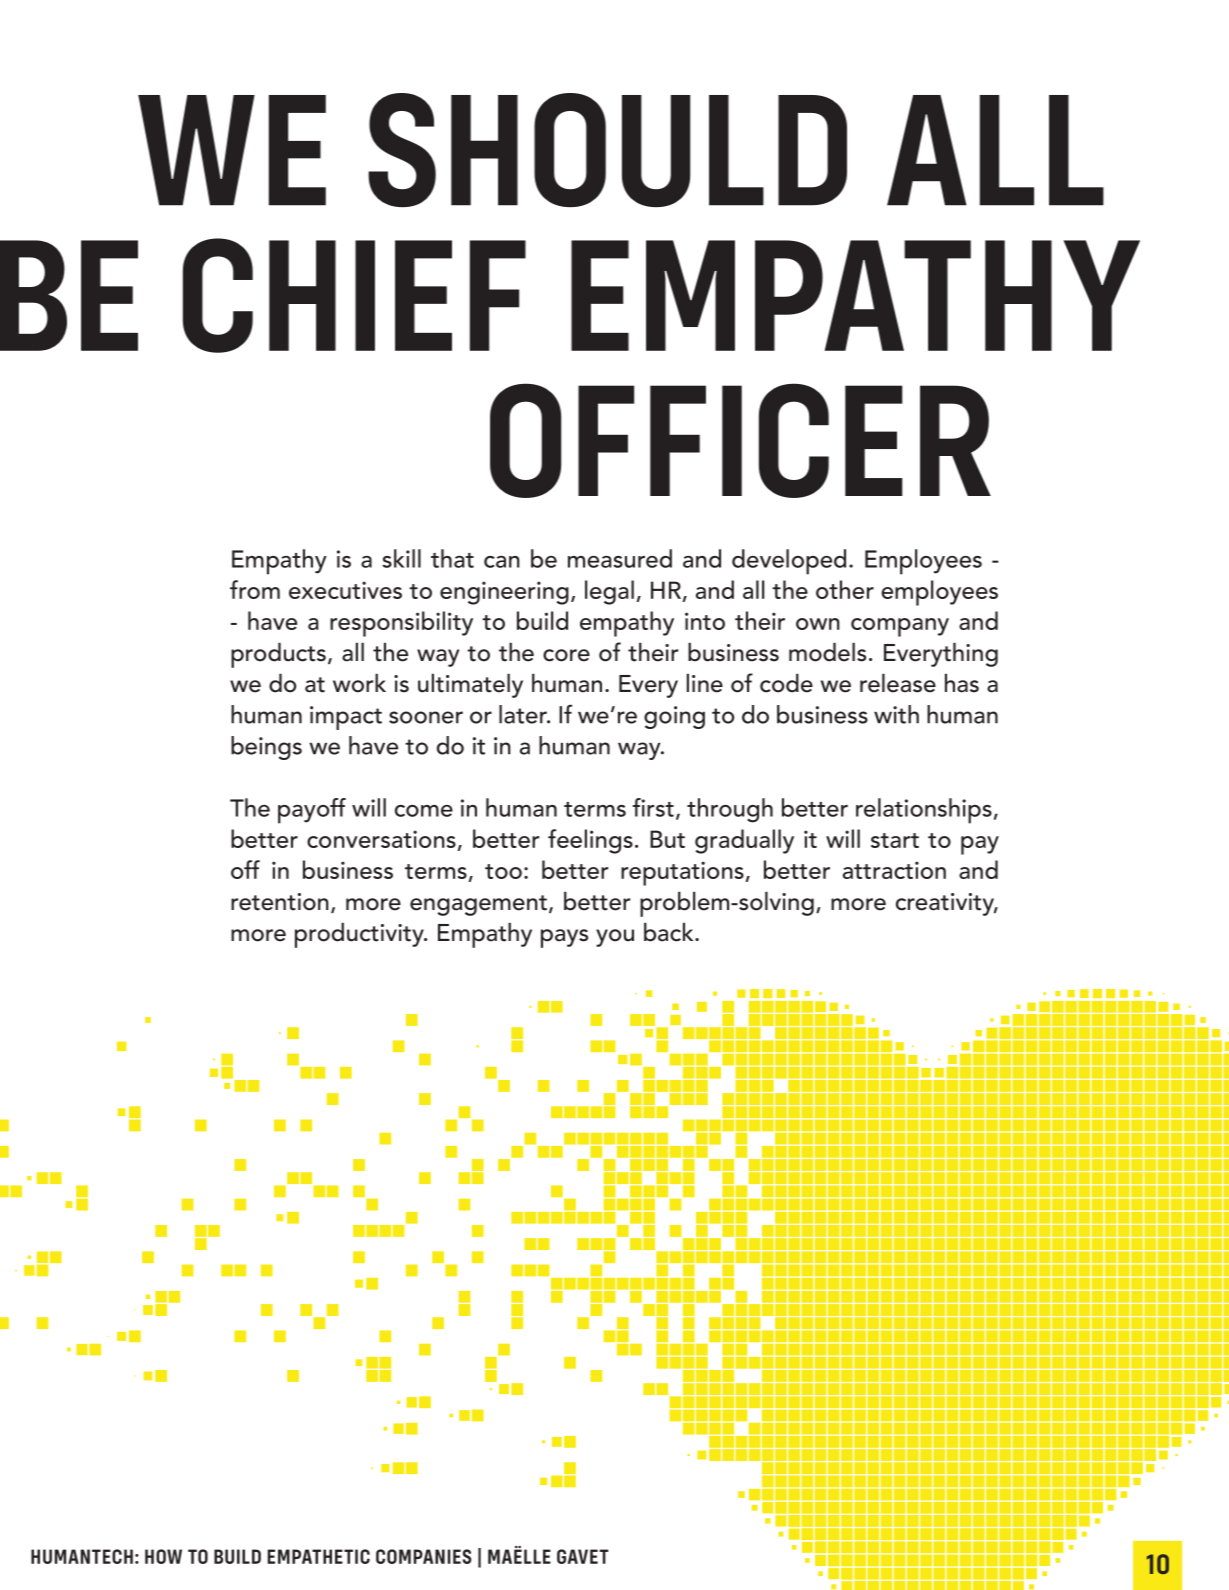  What do you see at coordinates (590, 841) in the screenshot?
I see `feelings` at bounding box center [590, 841].
